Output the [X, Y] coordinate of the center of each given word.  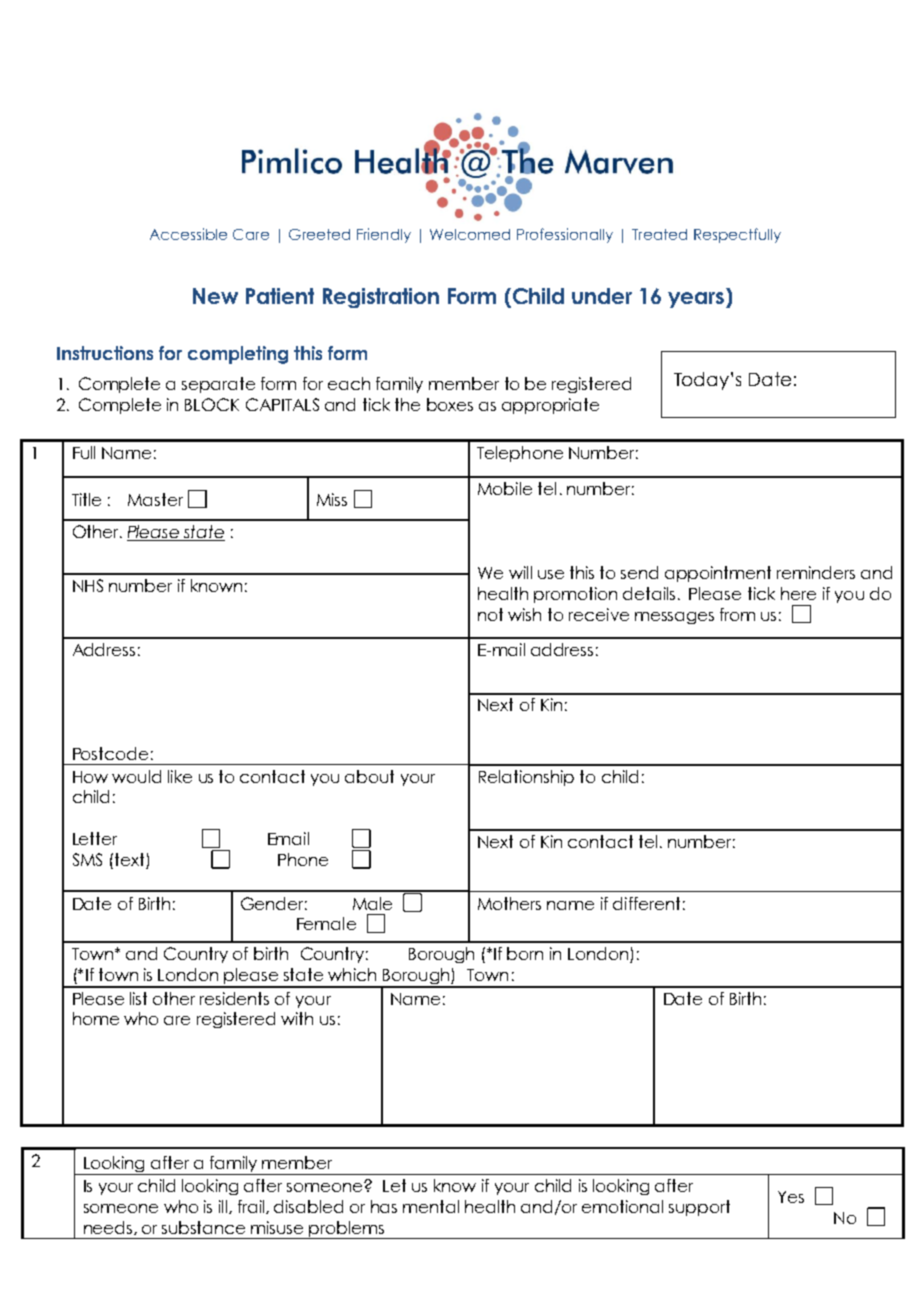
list [138, 998]
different [646, 903]
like [180, 776]
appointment [718, 574]
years [697, 300]
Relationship [526, 778]
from [737, 614]
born [525, 953]
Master [155, 499]
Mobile [505, 488]
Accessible [188, 234]
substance [203, 1227]
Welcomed [470, 234]
